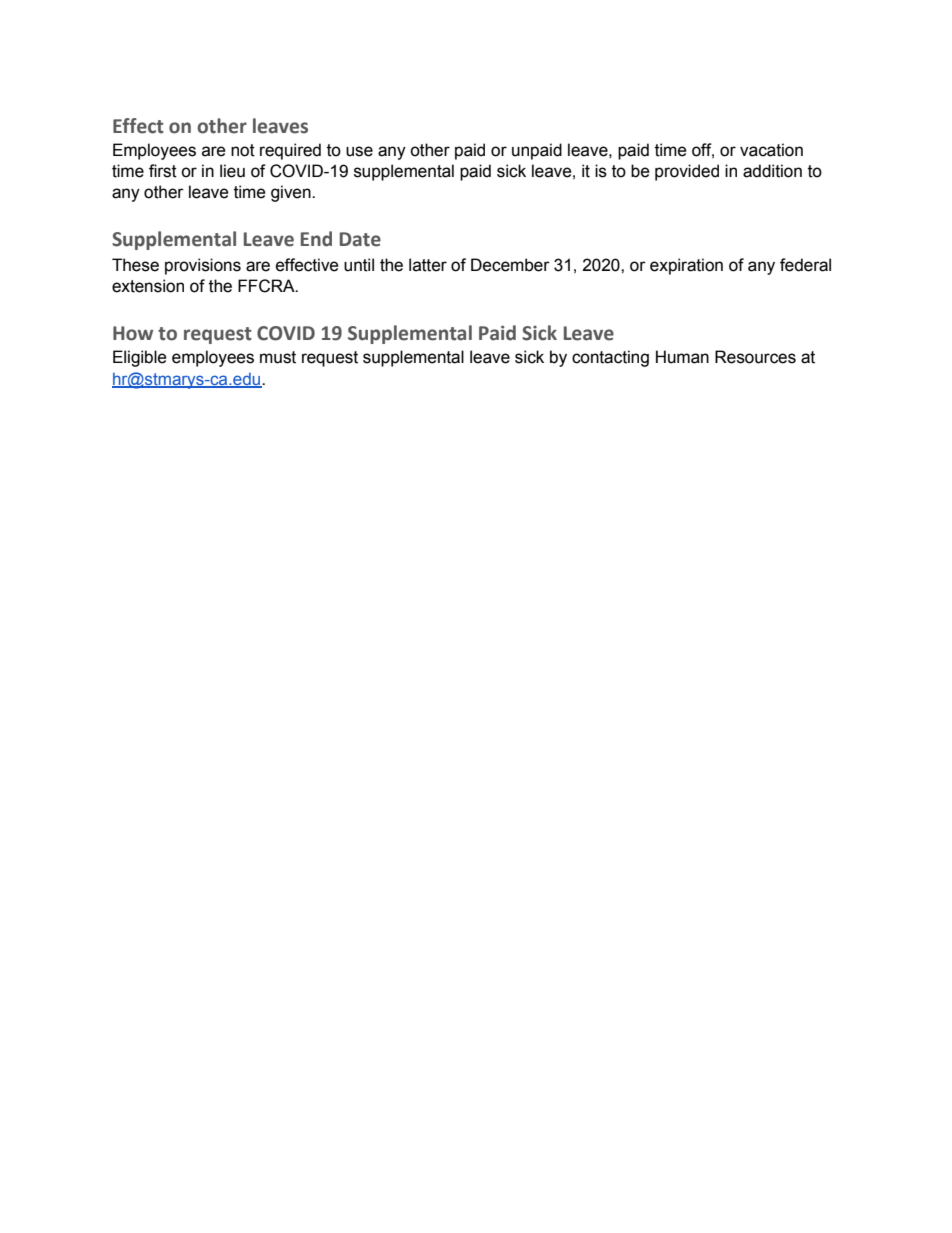  I want to click on not, so click(243, 150).
